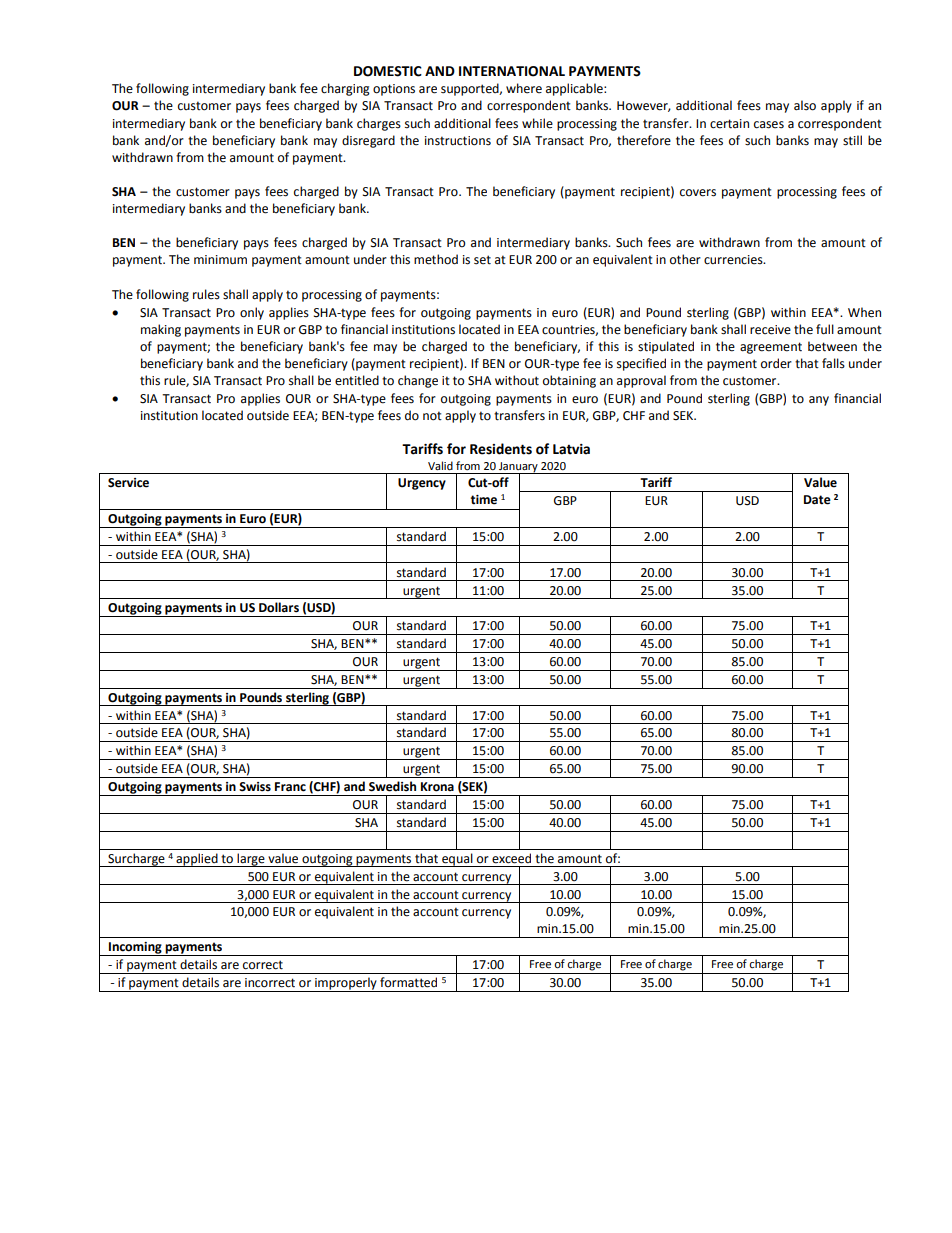  What do you see at coordinates (484, 500) in the page?
I see `time` at bounding box center [484, 500].
